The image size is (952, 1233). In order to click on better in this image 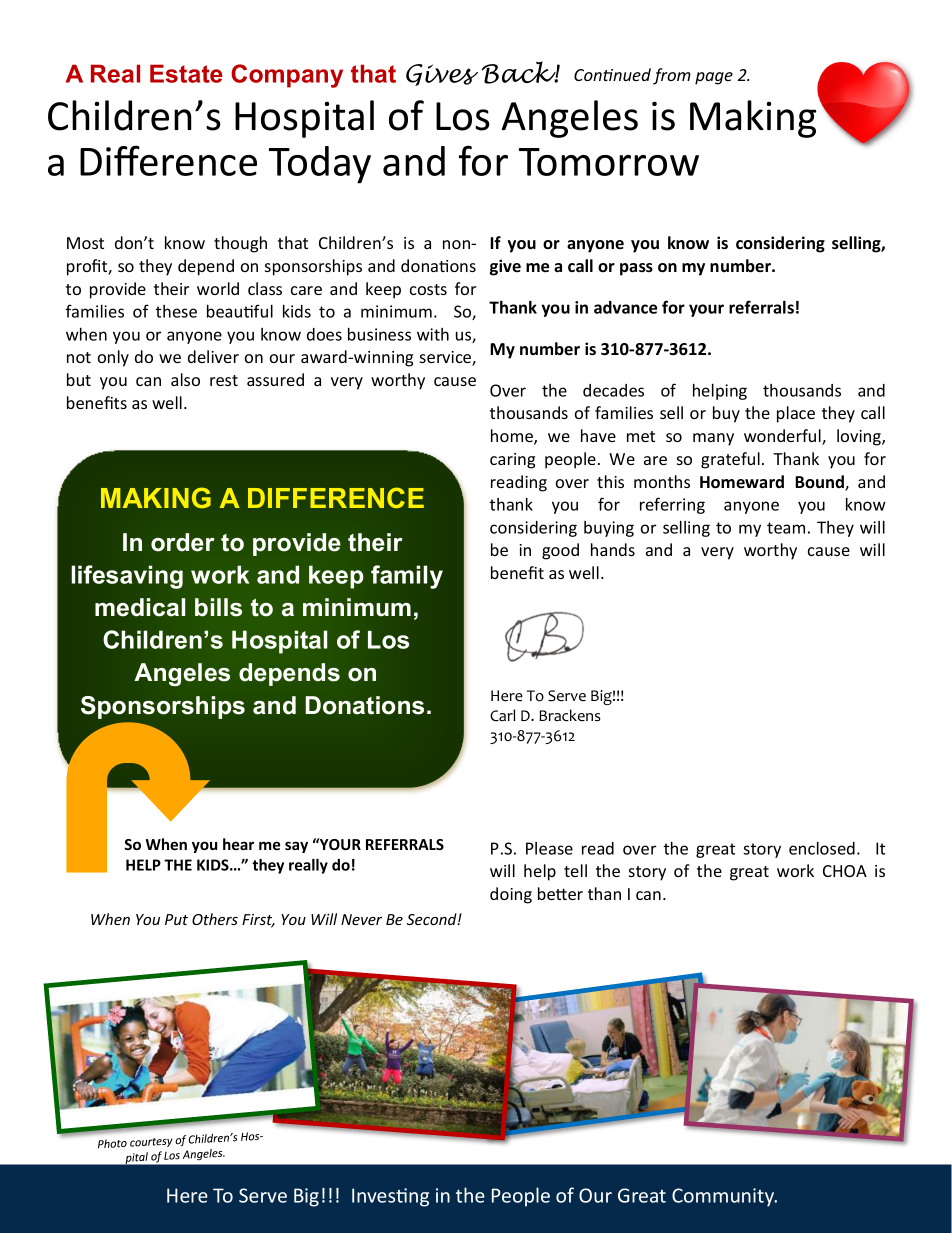, I will do `click(560, 893)`.
